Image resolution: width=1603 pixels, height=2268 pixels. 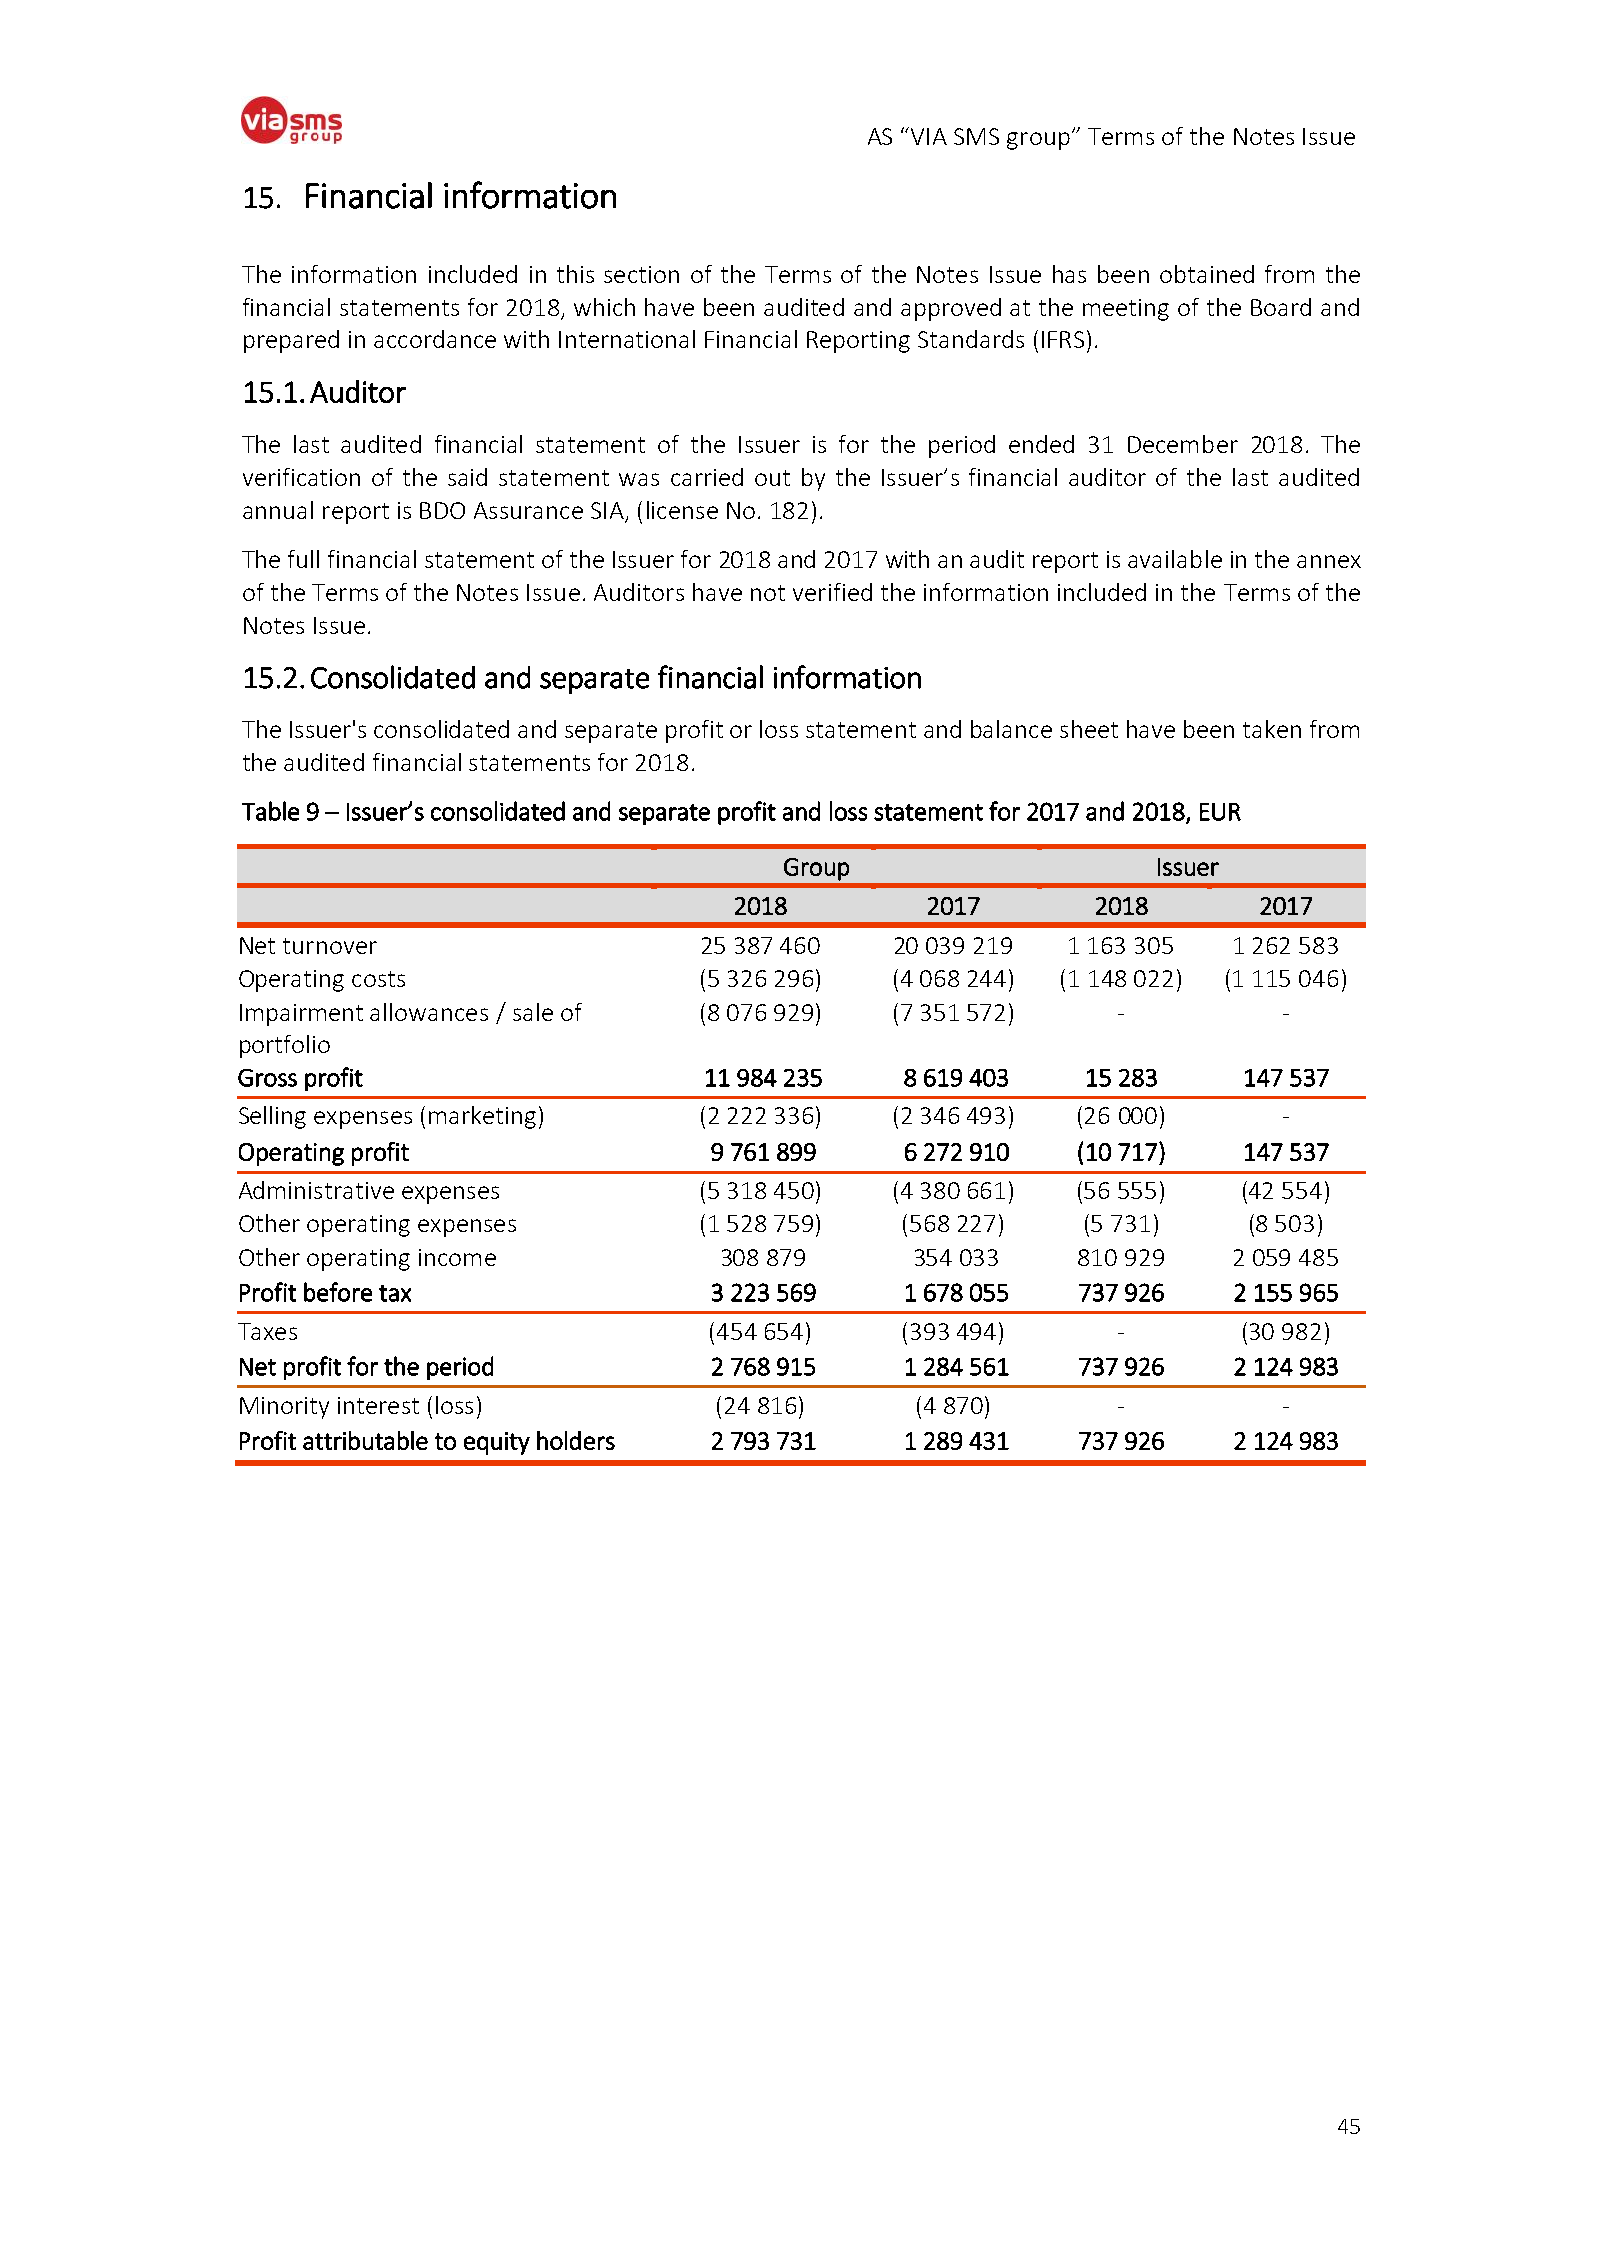 What do you see at coordinates (575, 274) in the screenshot?
I see `this` at bounding box center [575, 274].
